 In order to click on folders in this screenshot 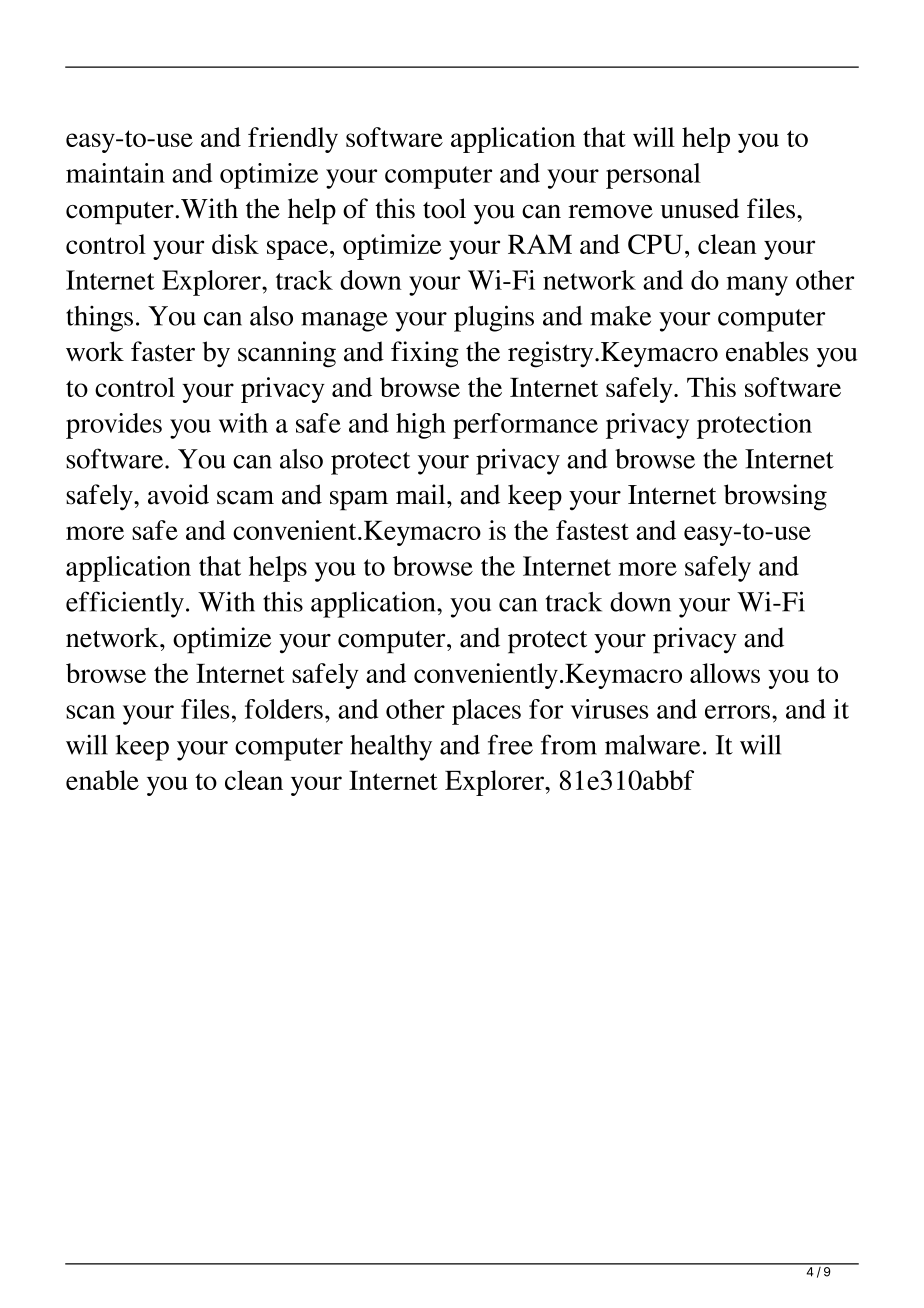, I will do `click(284, 709)`.
